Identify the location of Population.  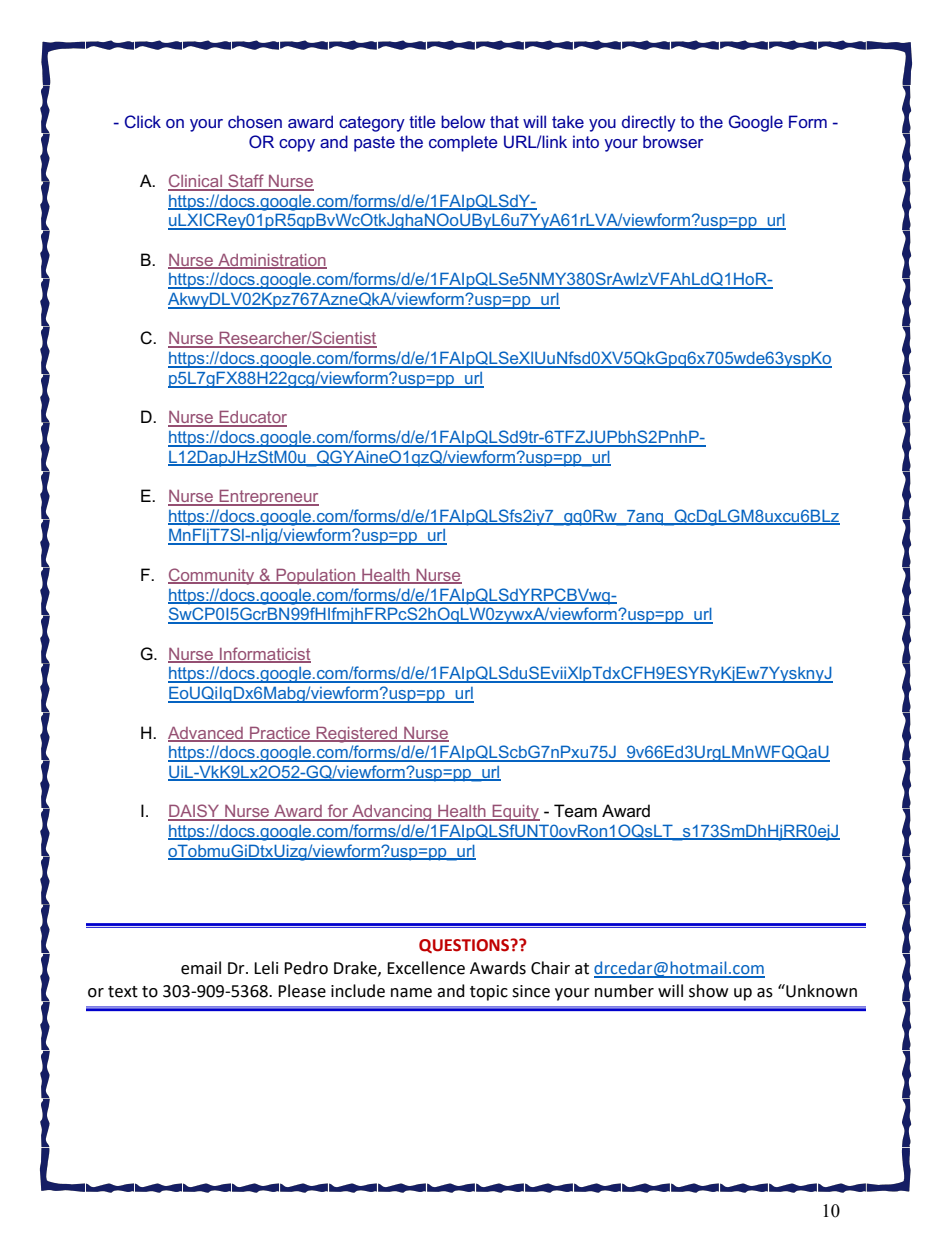
(316, 577).
